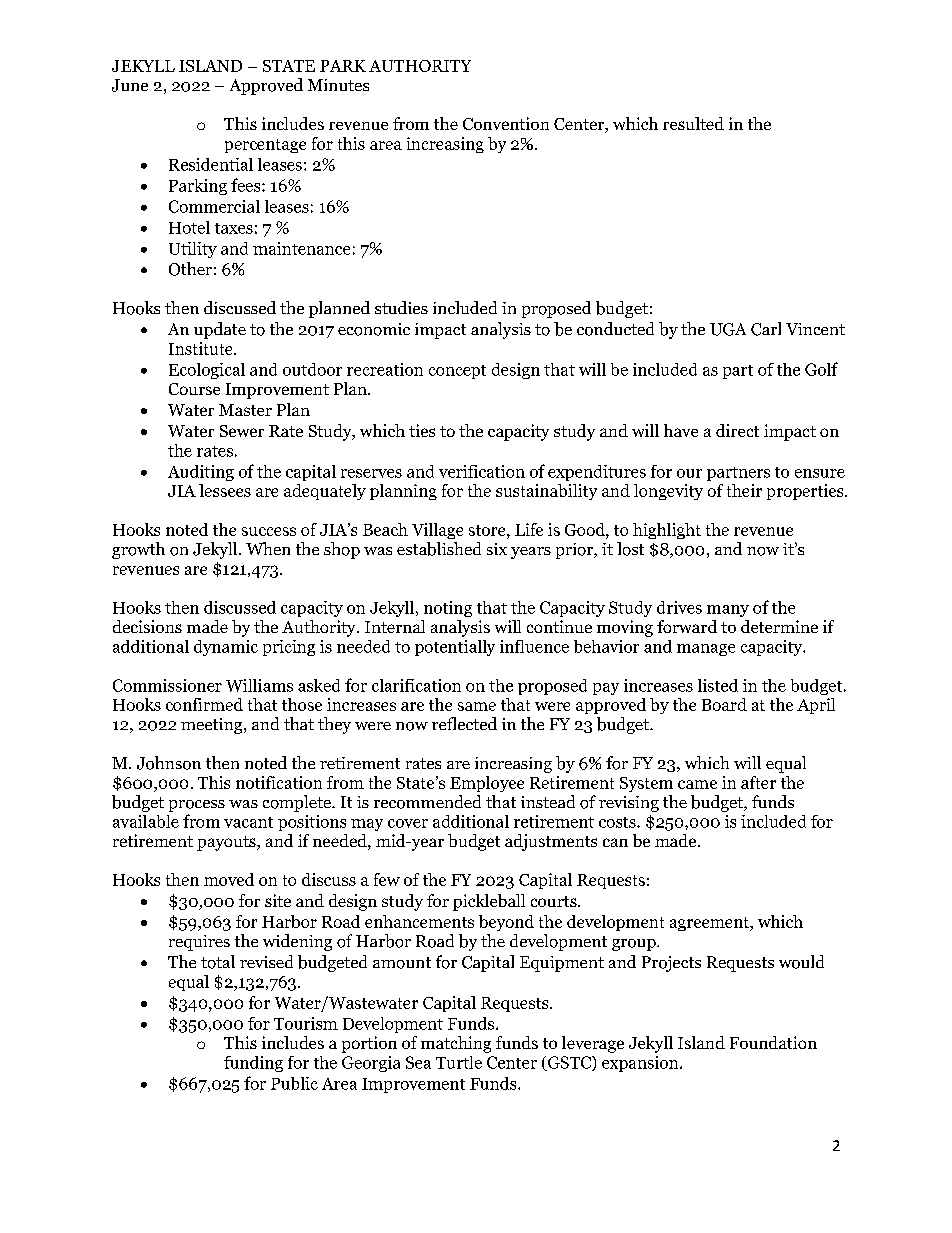 The width and height of the page is (952, 1233). Describe the element at coordinates (253, 1064) in the page. I see `funding` at that location.
